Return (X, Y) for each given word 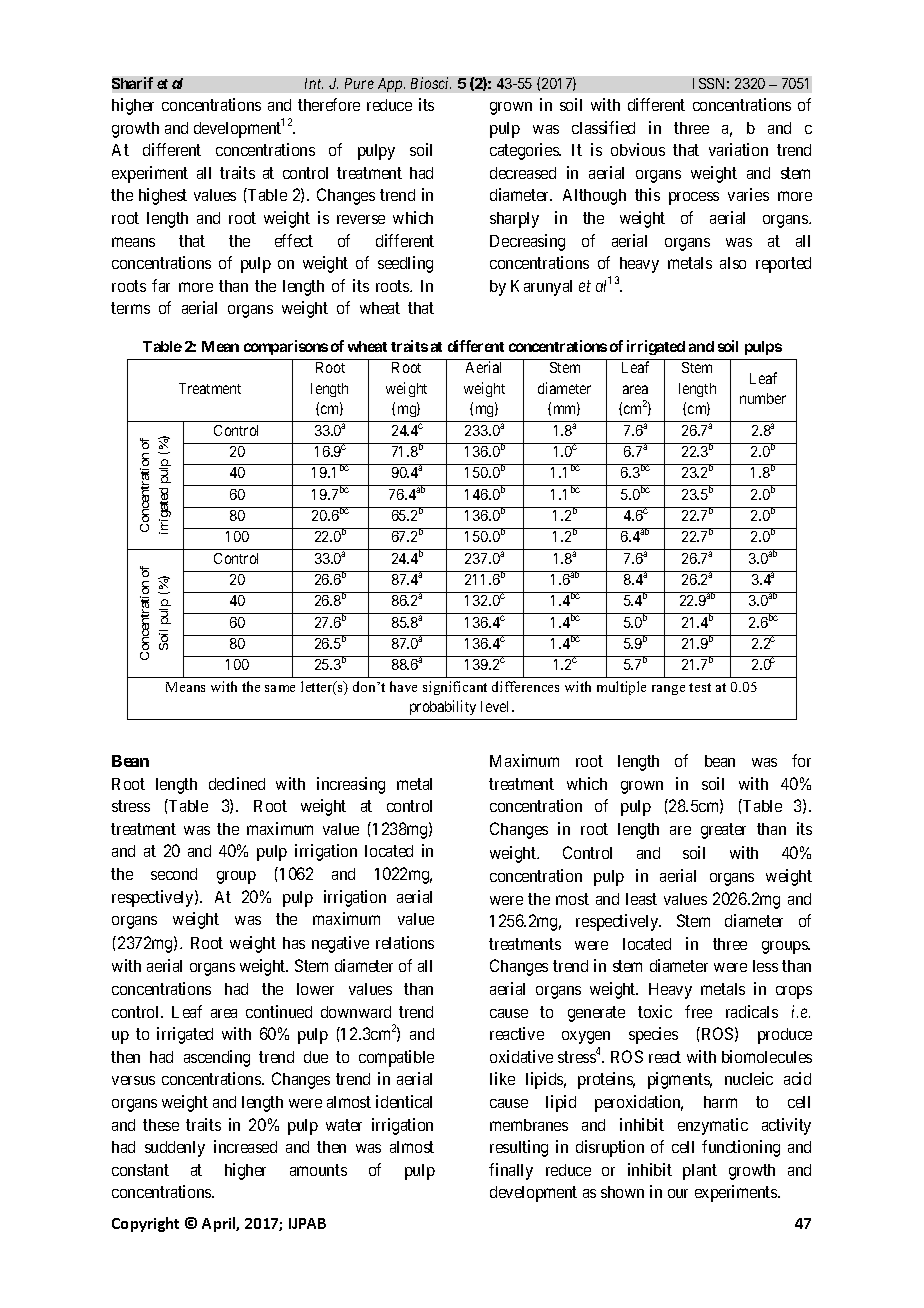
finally (511, 1171)
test (700, 687)
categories (525, 151)
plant (700, 1172)
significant (455, 688)
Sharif (132, 83)
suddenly (175, 1149)
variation (738, 149)
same (280, 688)
